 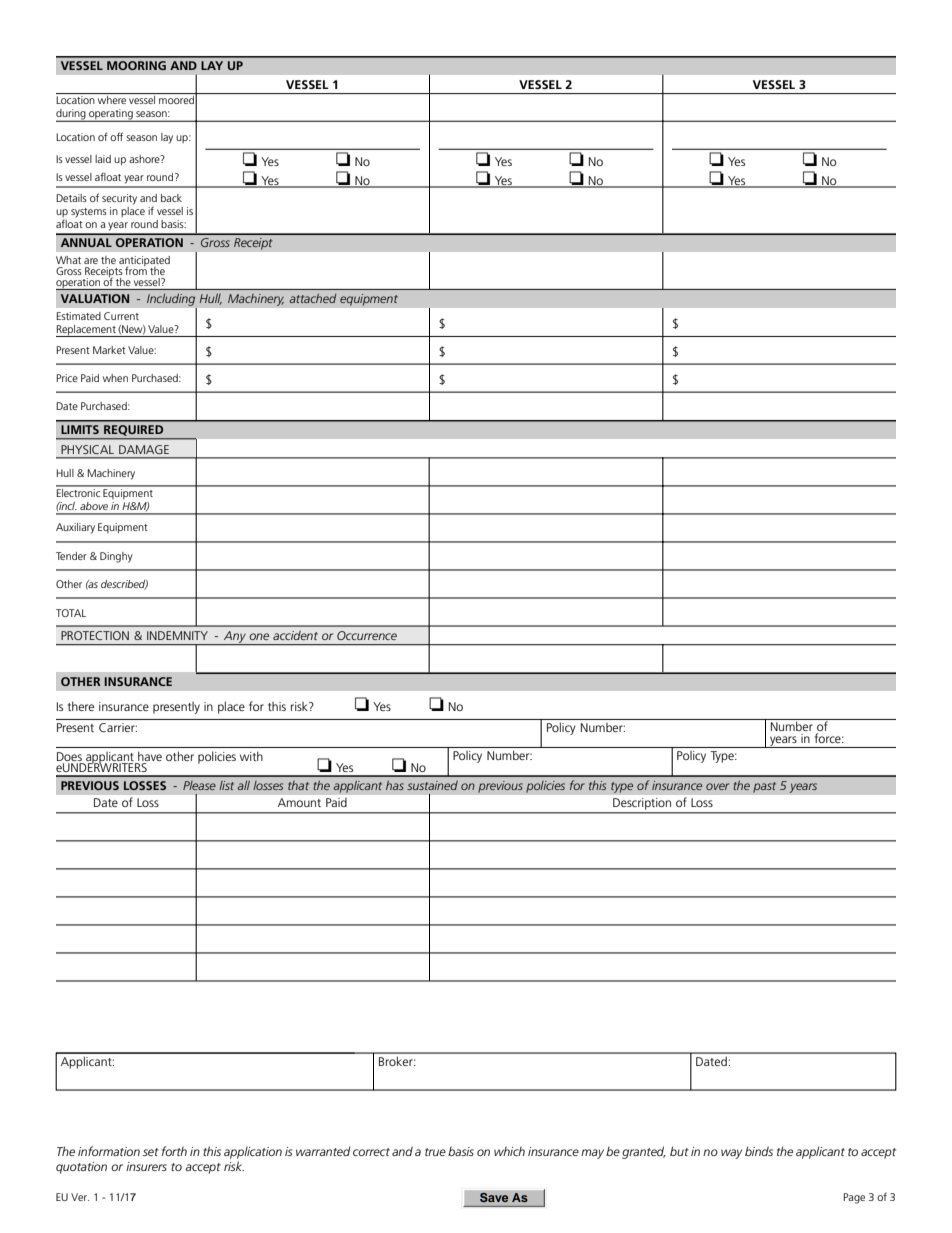 What do you see at coordinates (146, 1166) in the image?
I see `insurers` at bounding box center [146, 1166].
